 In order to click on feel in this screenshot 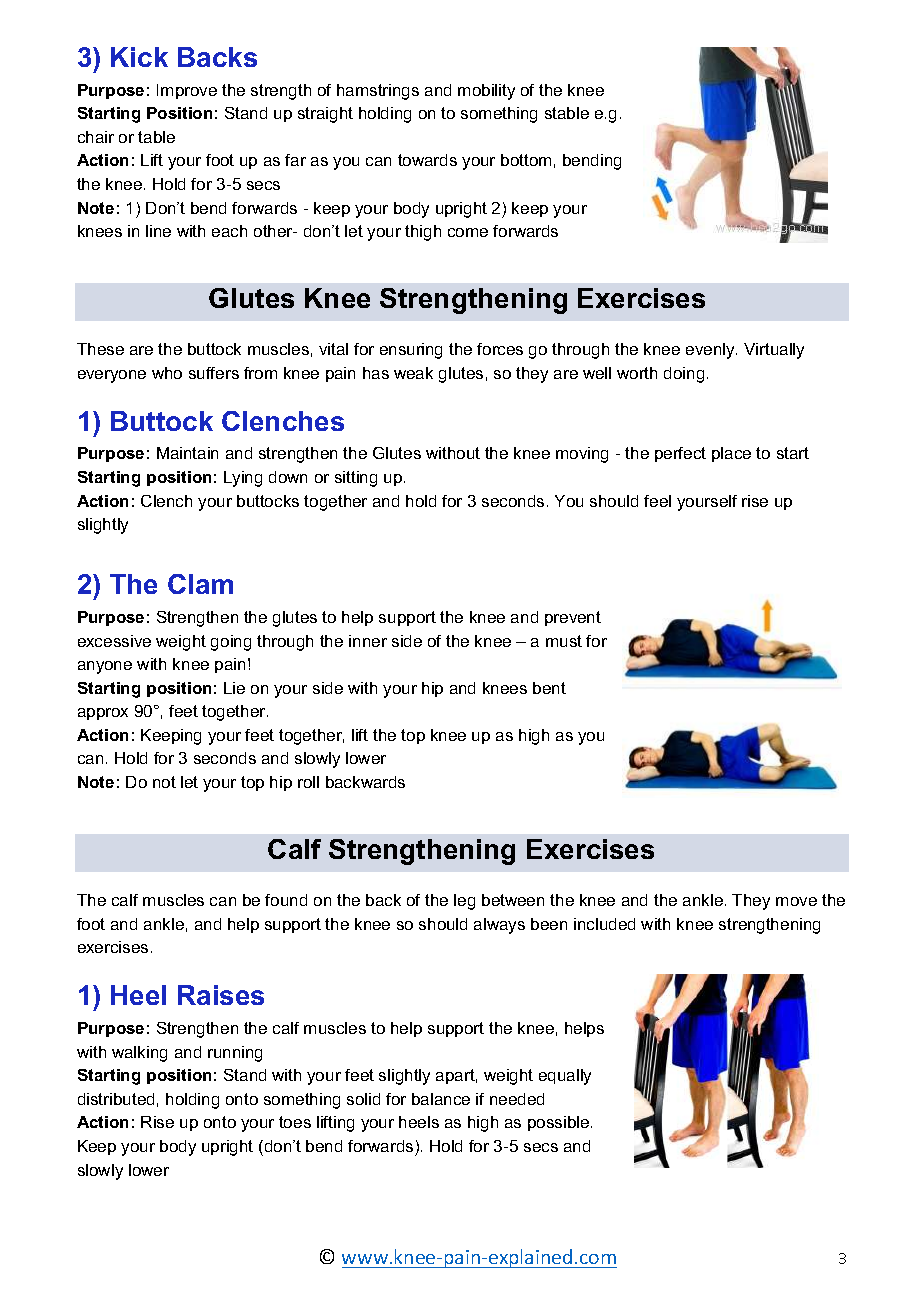, I will do `click(657, 501)`.
